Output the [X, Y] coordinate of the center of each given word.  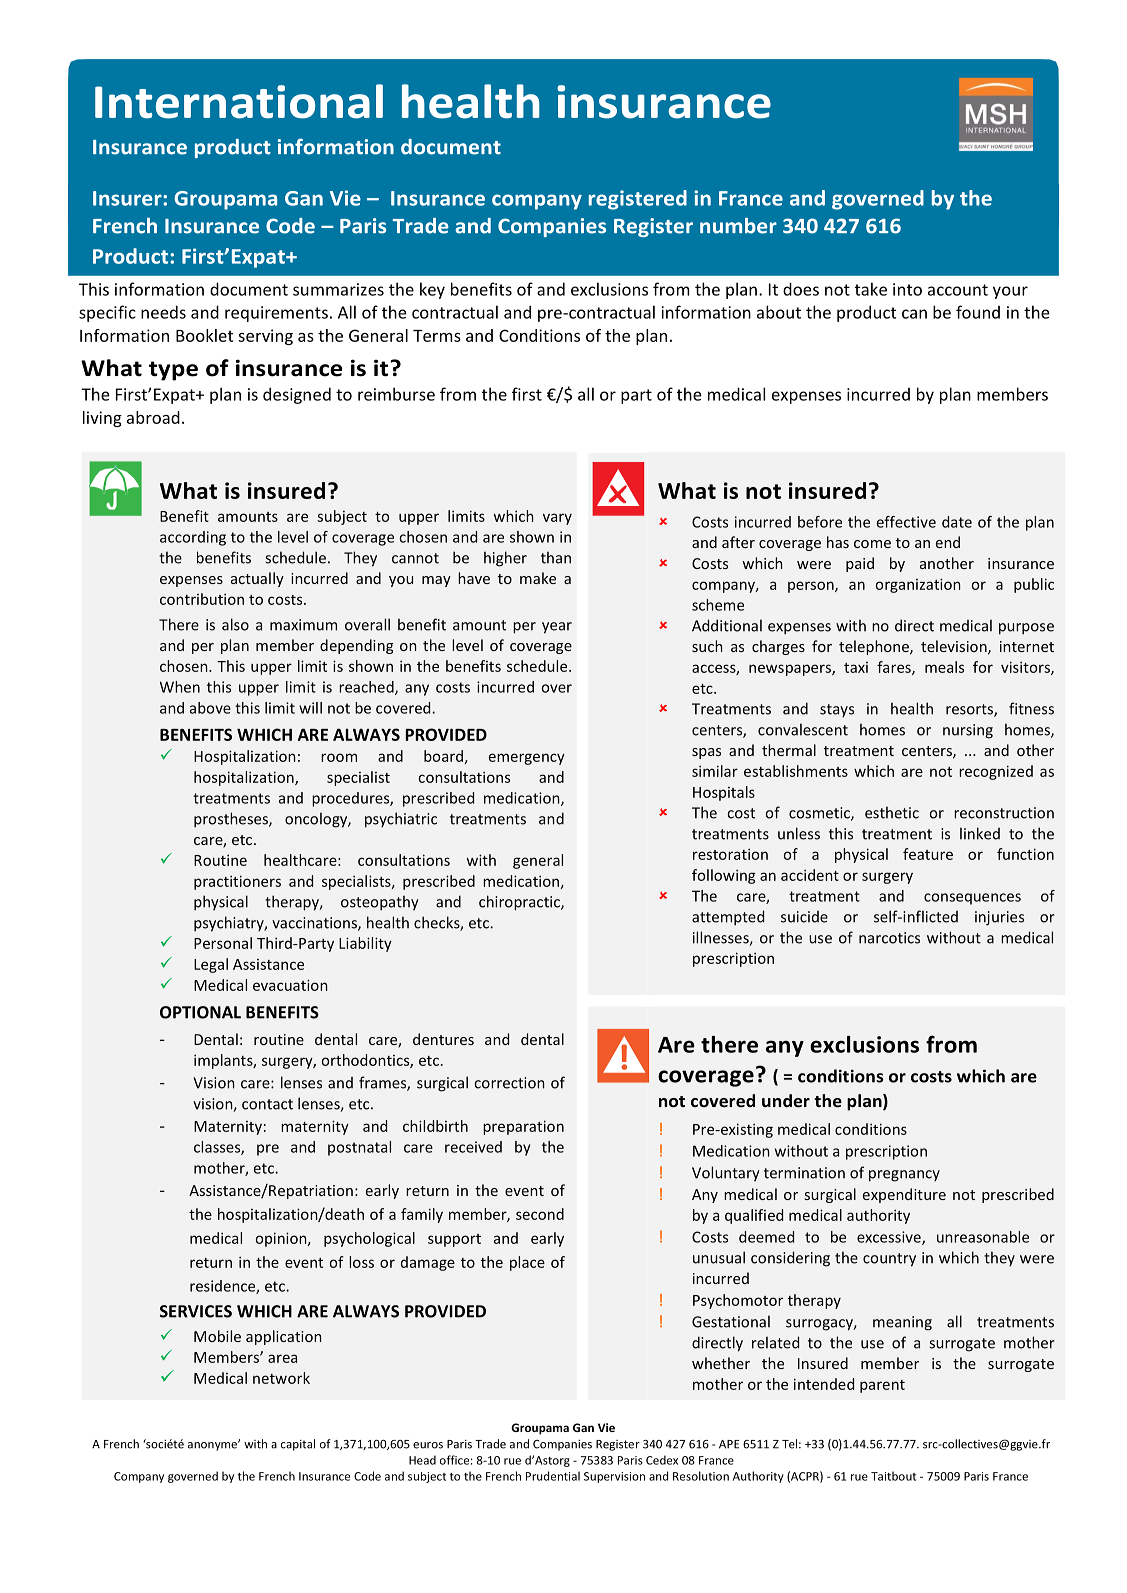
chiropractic [520, 903]
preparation [523, 1127]
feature [928, 854]
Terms [437, 336]
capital [298, 1445]
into [907, 289]
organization [918, 585]
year [557, 628]
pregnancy [904, 1176]
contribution [202, 599]
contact [267, 1104]
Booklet [204, 335]
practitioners [237, 882]
